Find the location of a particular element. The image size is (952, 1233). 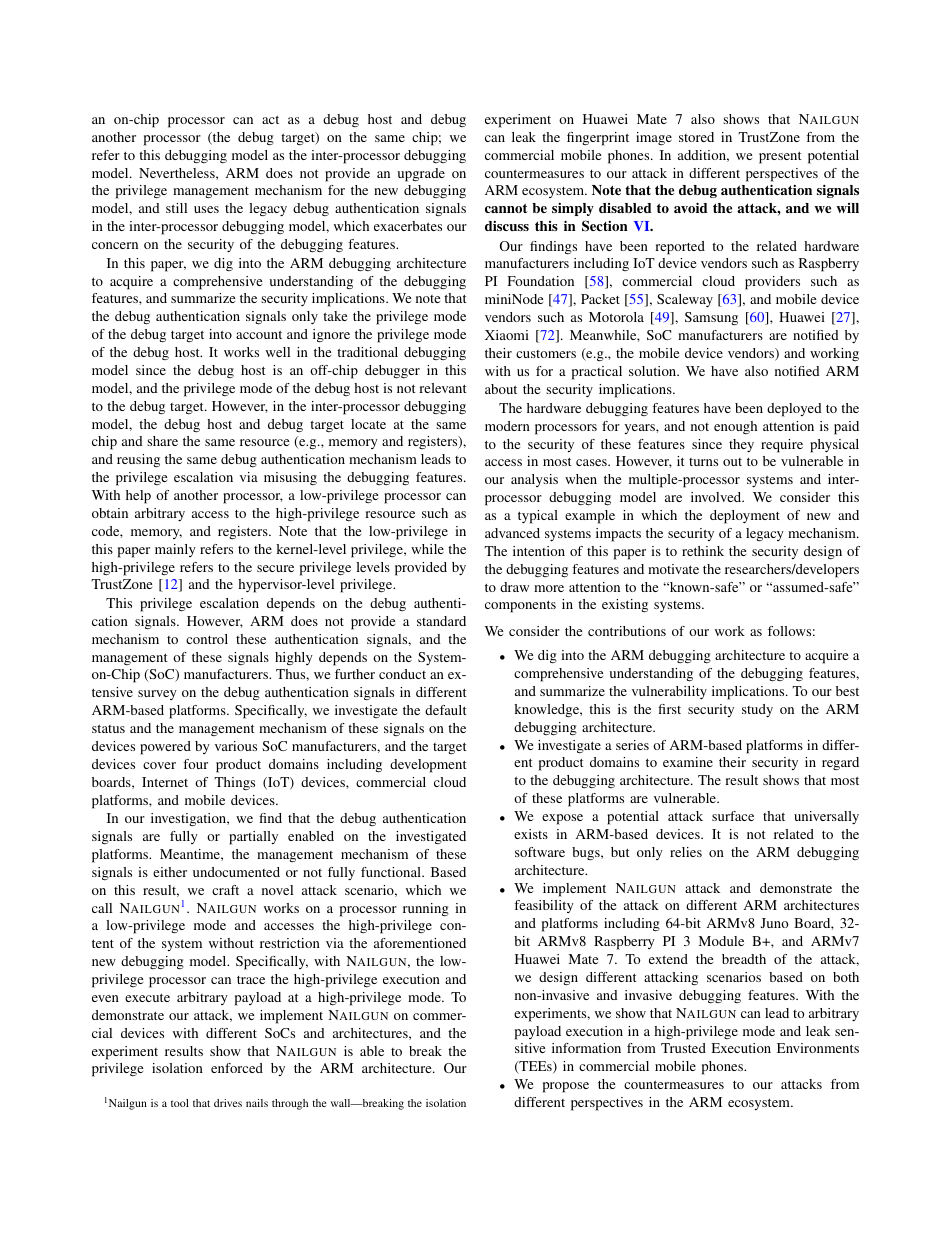

upgrade is located at coordinates (421, 175).
